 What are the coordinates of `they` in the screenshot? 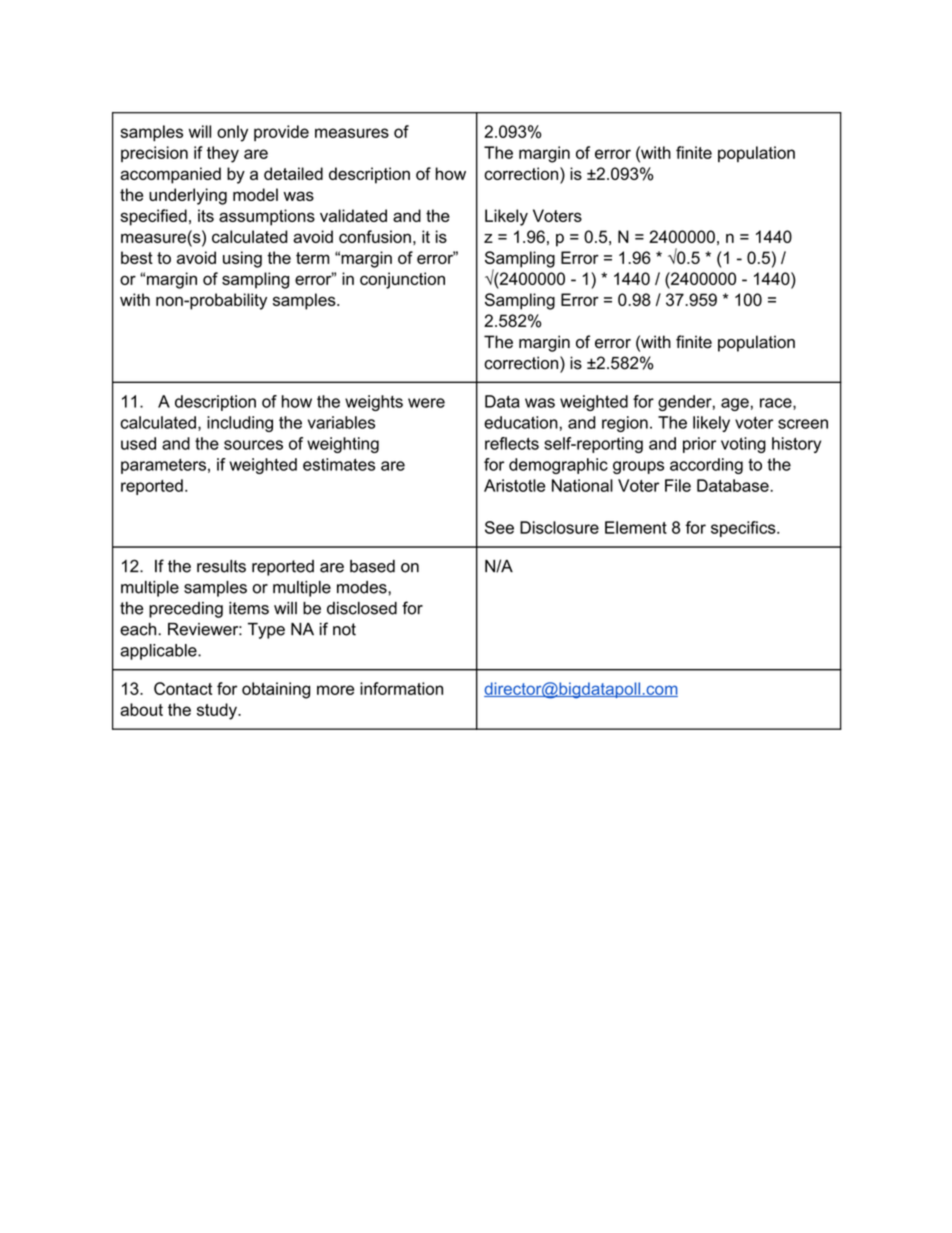 It's located at (223, 154).
